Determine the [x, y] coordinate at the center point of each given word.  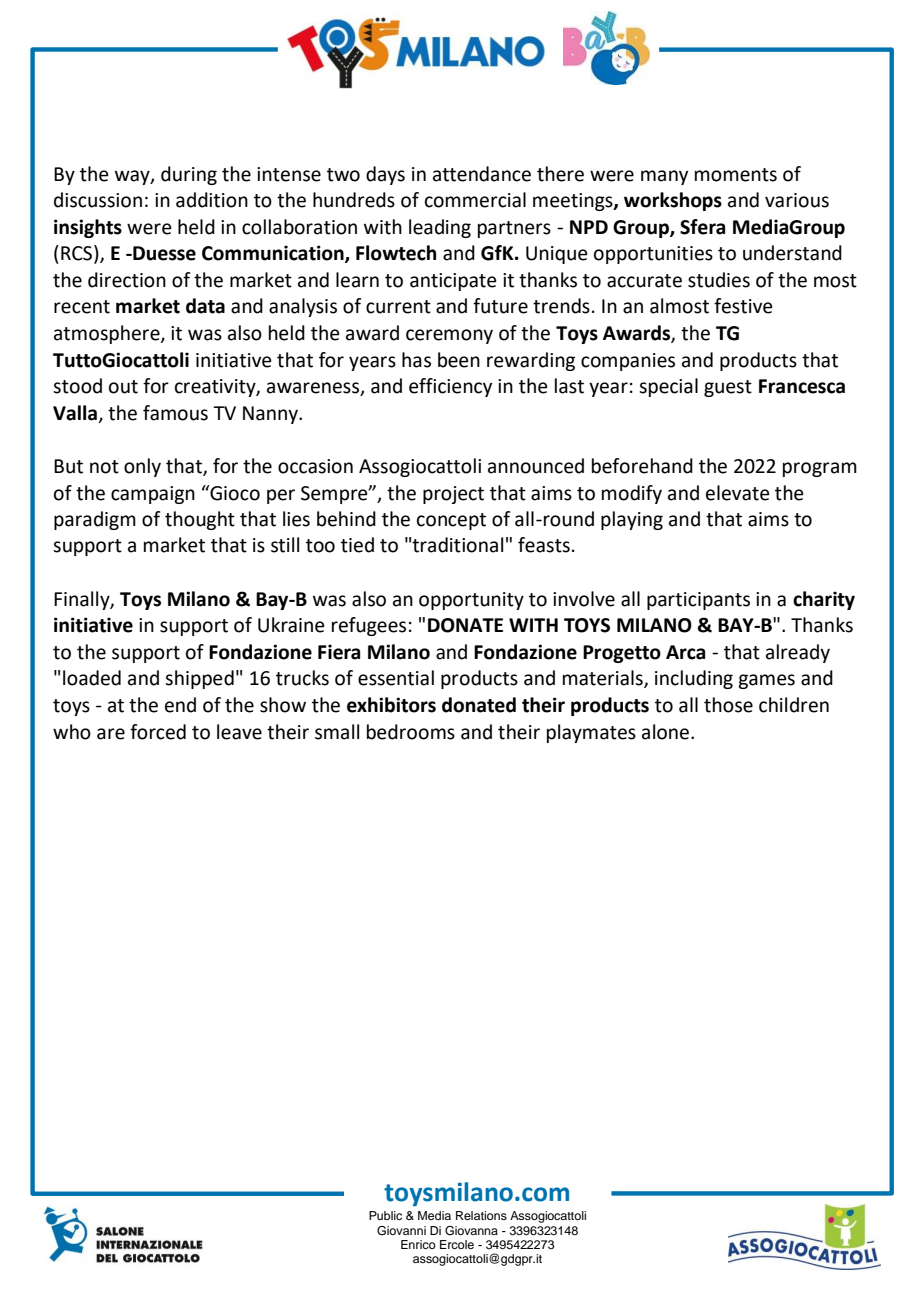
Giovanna [471, 1231]
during [189, 175]
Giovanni [401, 1231]
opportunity [471, 601]
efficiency [450, 387]
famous [175, 413]
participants [698, 601]
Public [385, 1215]
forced [158, 732]
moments [736, 175]
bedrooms [411, 732]
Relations [481, 1215]
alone [665, 732]
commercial [475, 200]
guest [728, 388]
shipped [199, 679]
